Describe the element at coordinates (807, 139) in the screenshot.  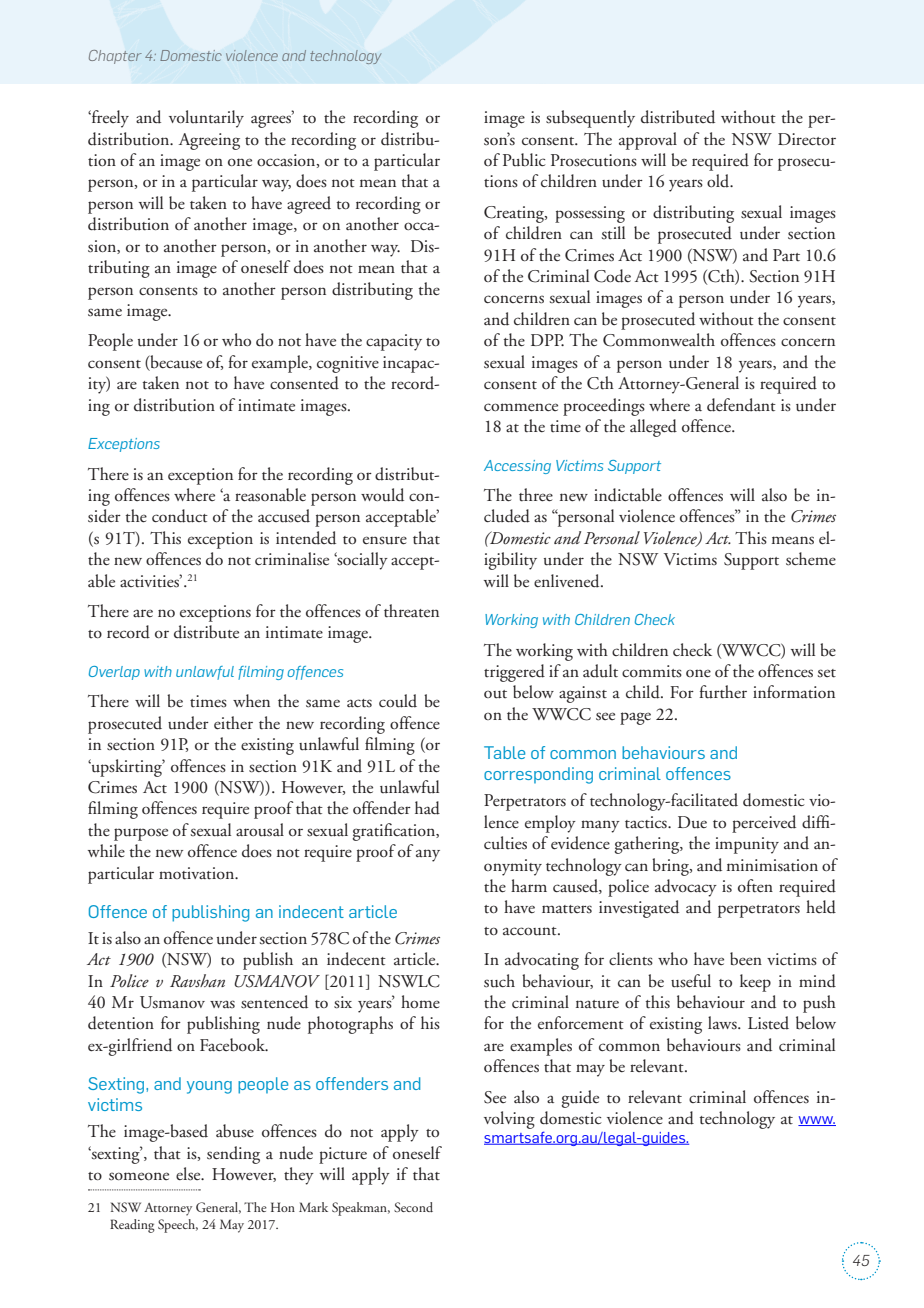
I see `Director` at that location.
